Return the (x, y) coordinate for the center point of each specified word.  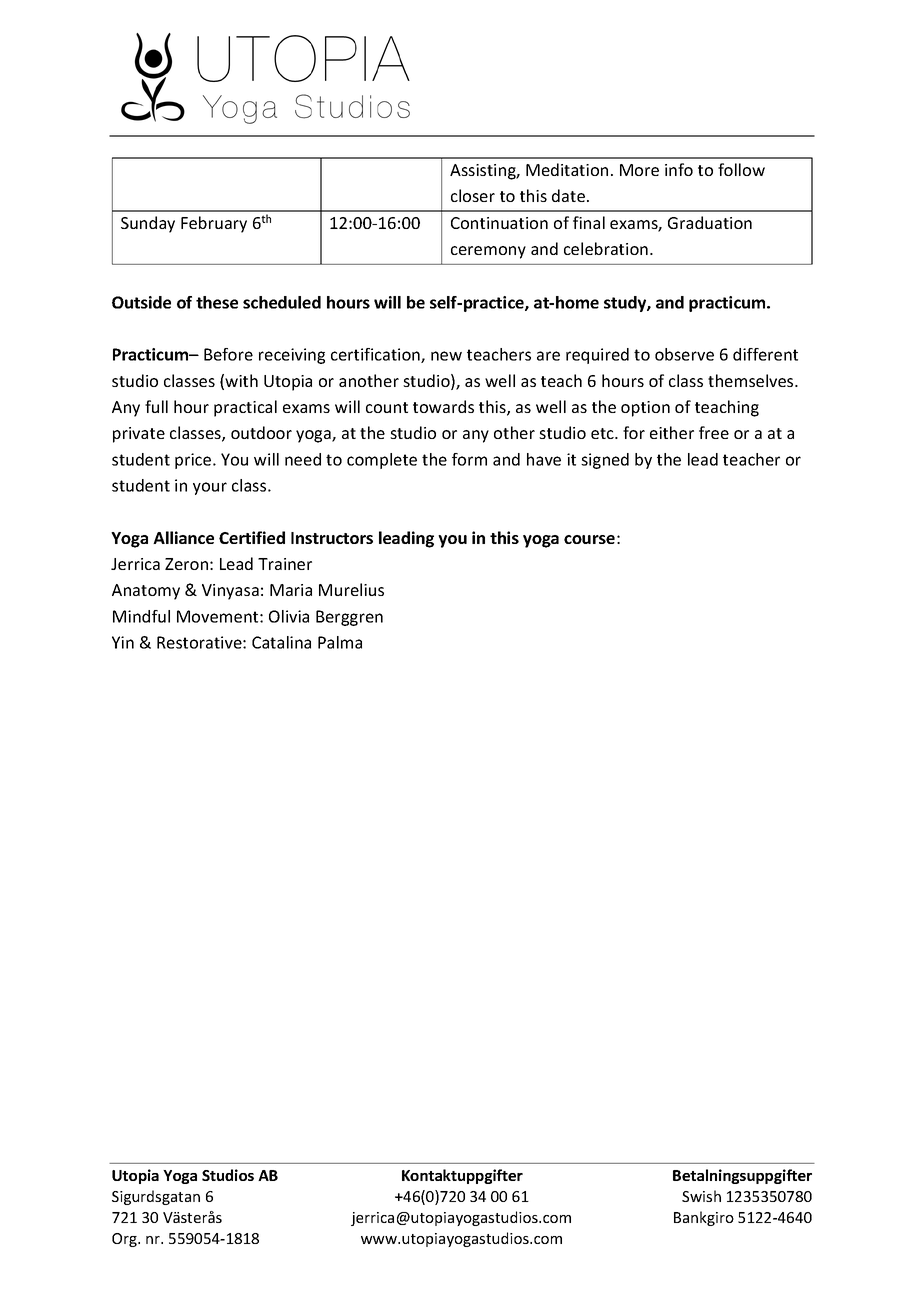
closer (473, 195)
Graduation (710, 222)
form (469, 459)
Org (125, 1240)
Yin (123, 642)
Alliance (183, 537)
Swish (701, 1196)
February (214, 224)
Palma (340, 642)
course (589, 539)
